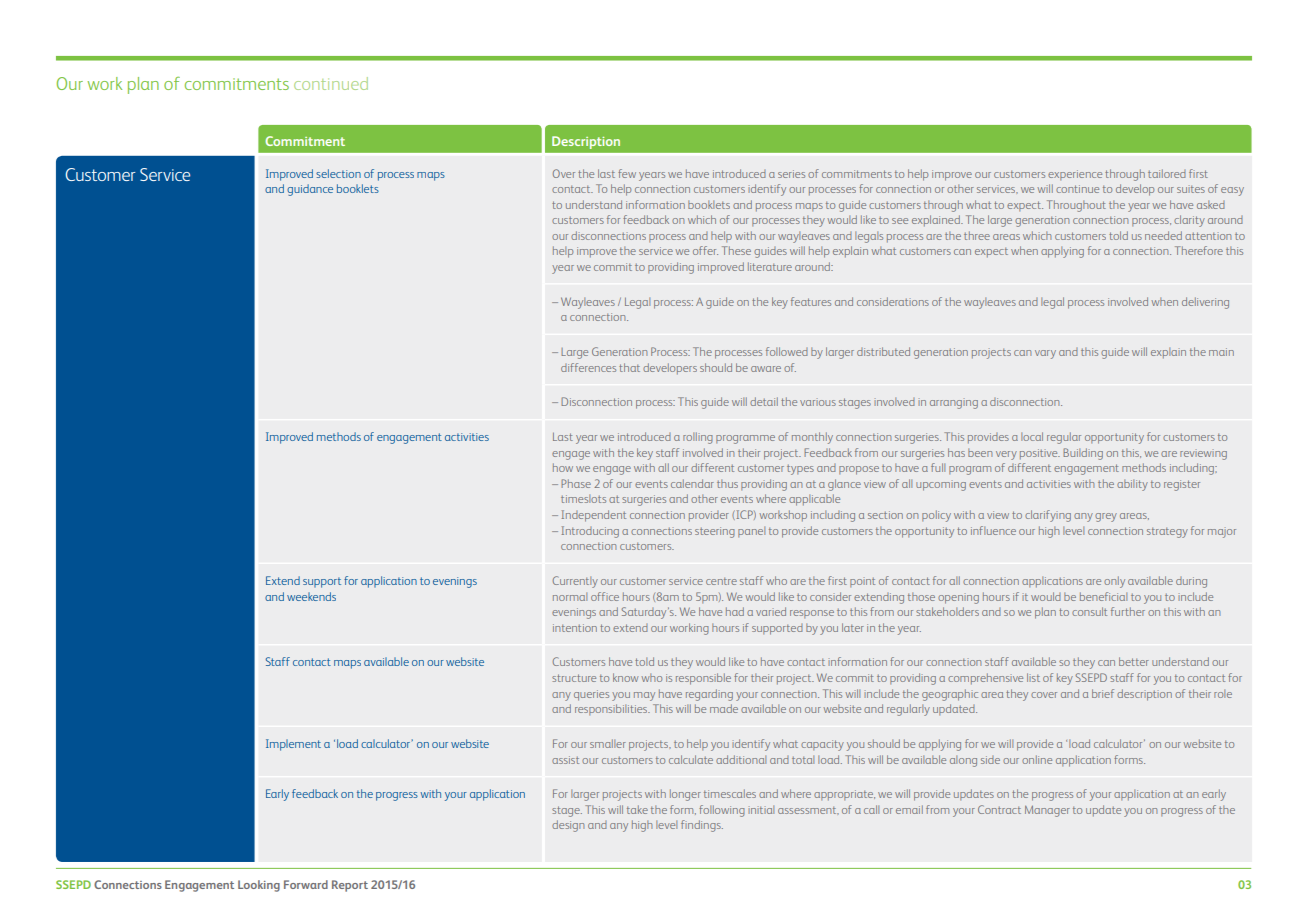  What do you see at coordinates (1045, 354) in the screenshot?
I see `vary` at bounding box center [1045, 354].
